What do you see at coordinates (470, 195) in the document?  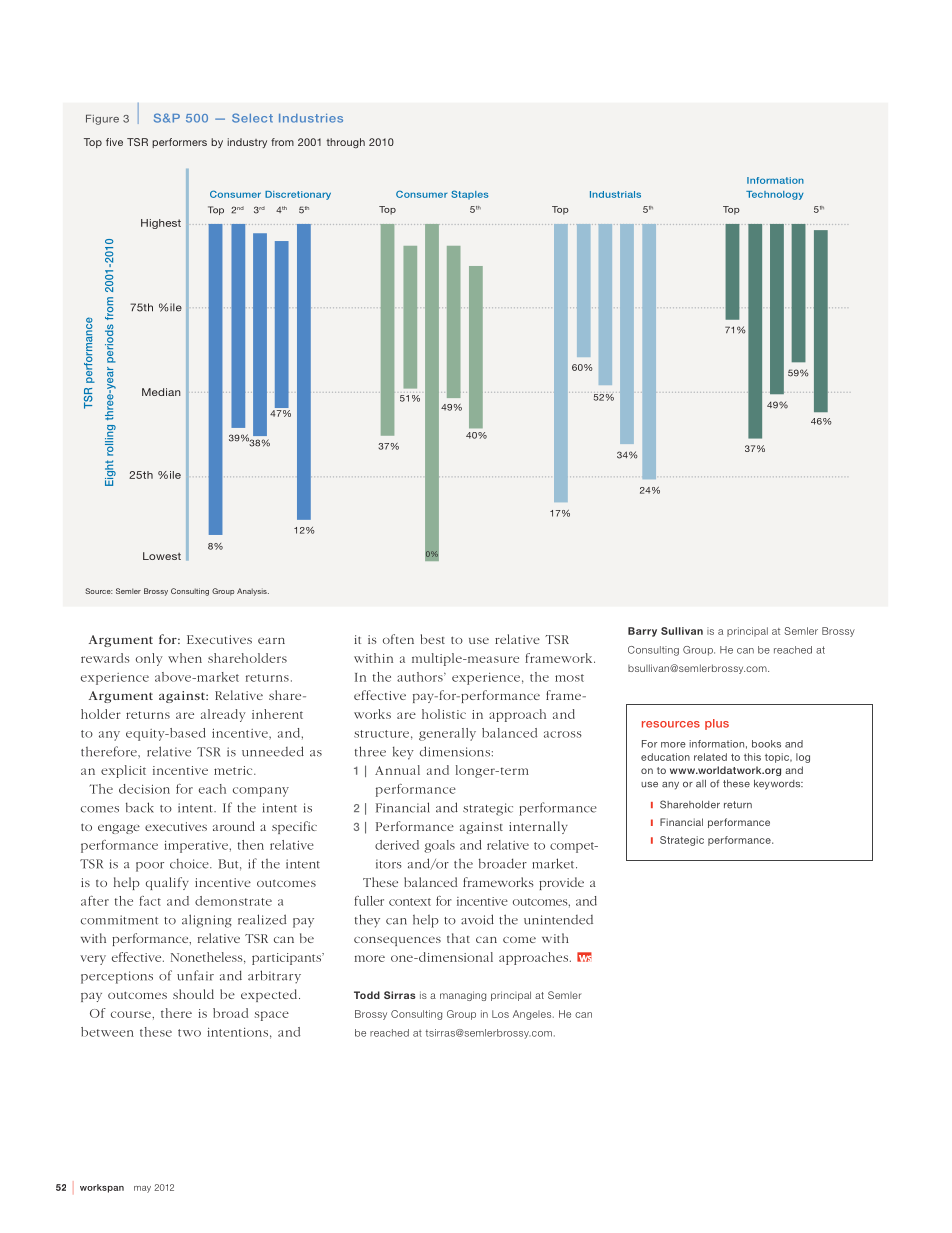 I see `Staples` at bounding box center [470, 195].
